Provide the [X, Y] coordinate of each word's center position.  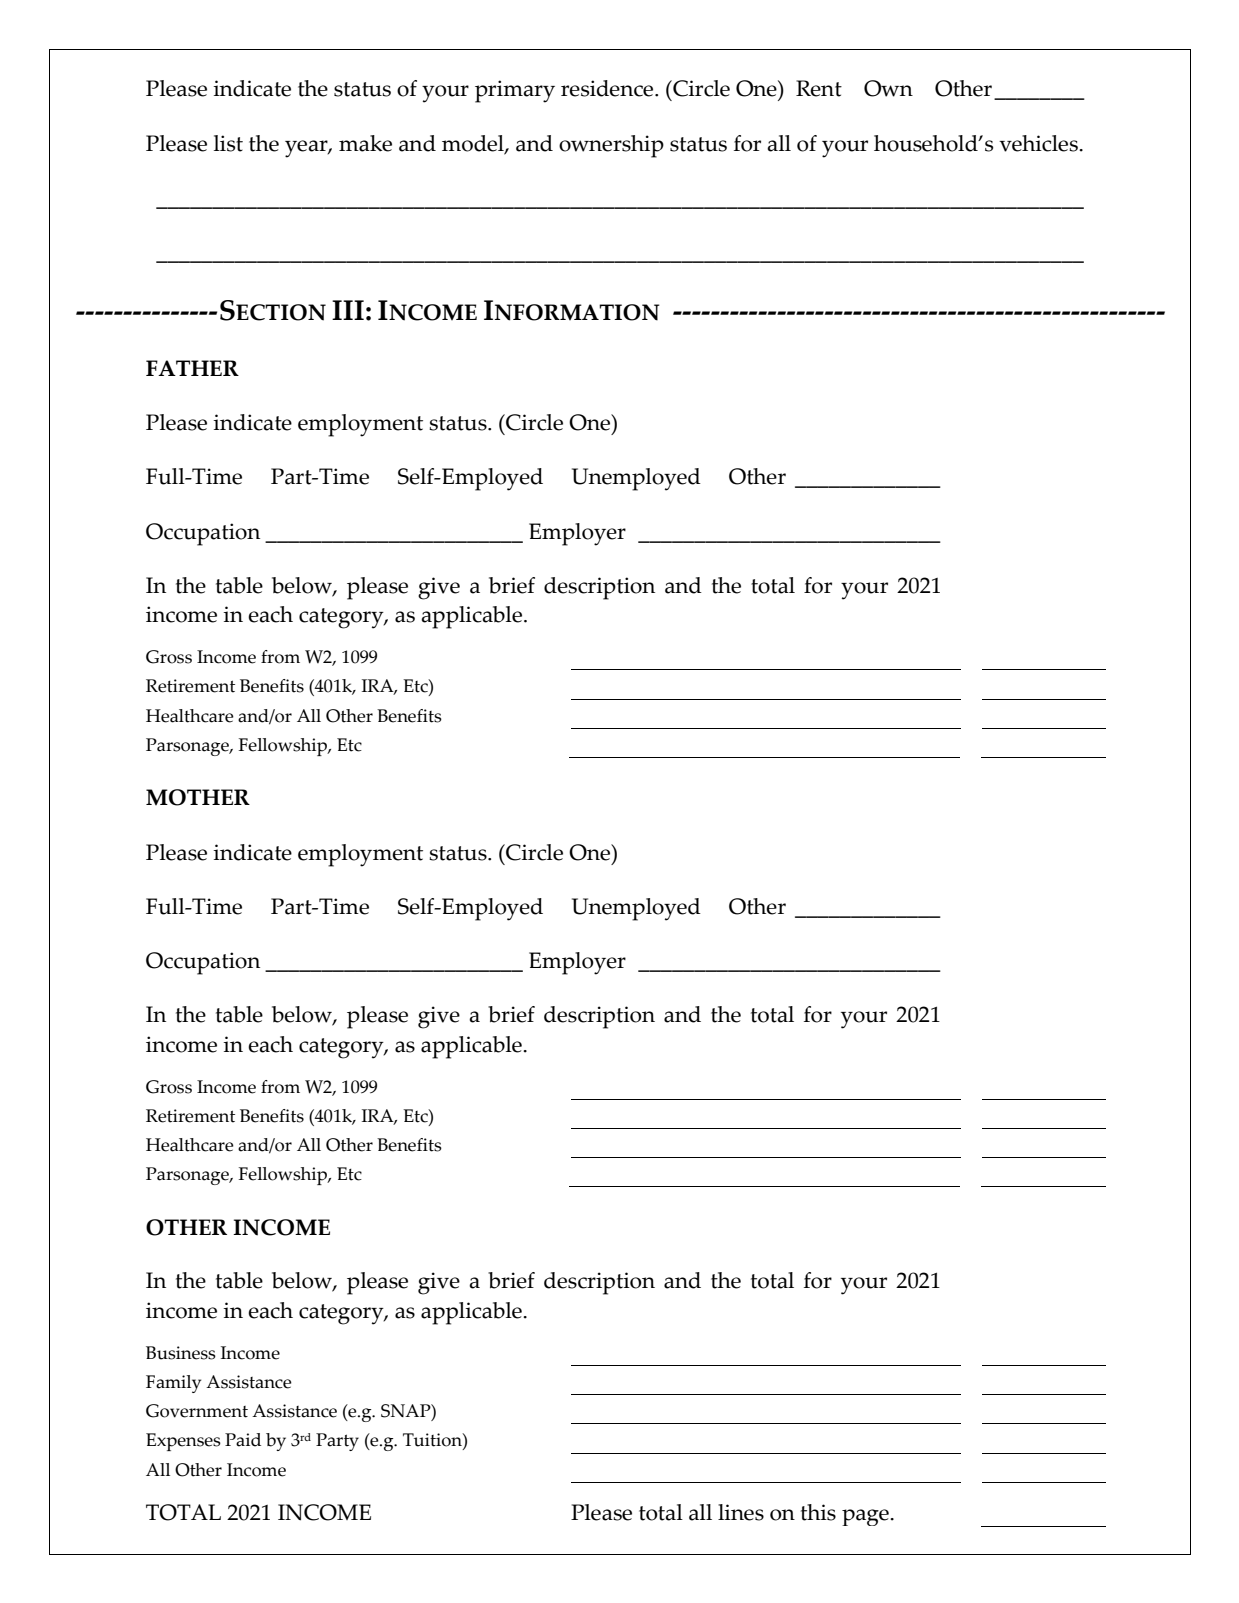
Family [173, 1384]
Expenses [183, 1442]
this [818, 1512]
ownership [611, 146]
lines [741, 1512]
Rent [819, 88]
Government [197, 1411]
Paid [243, 1440]
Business [181, 1353]
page [866, 1517]
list [228, 143]
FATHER [192, 368]
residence [608, 88]
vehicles [1039, 143]
